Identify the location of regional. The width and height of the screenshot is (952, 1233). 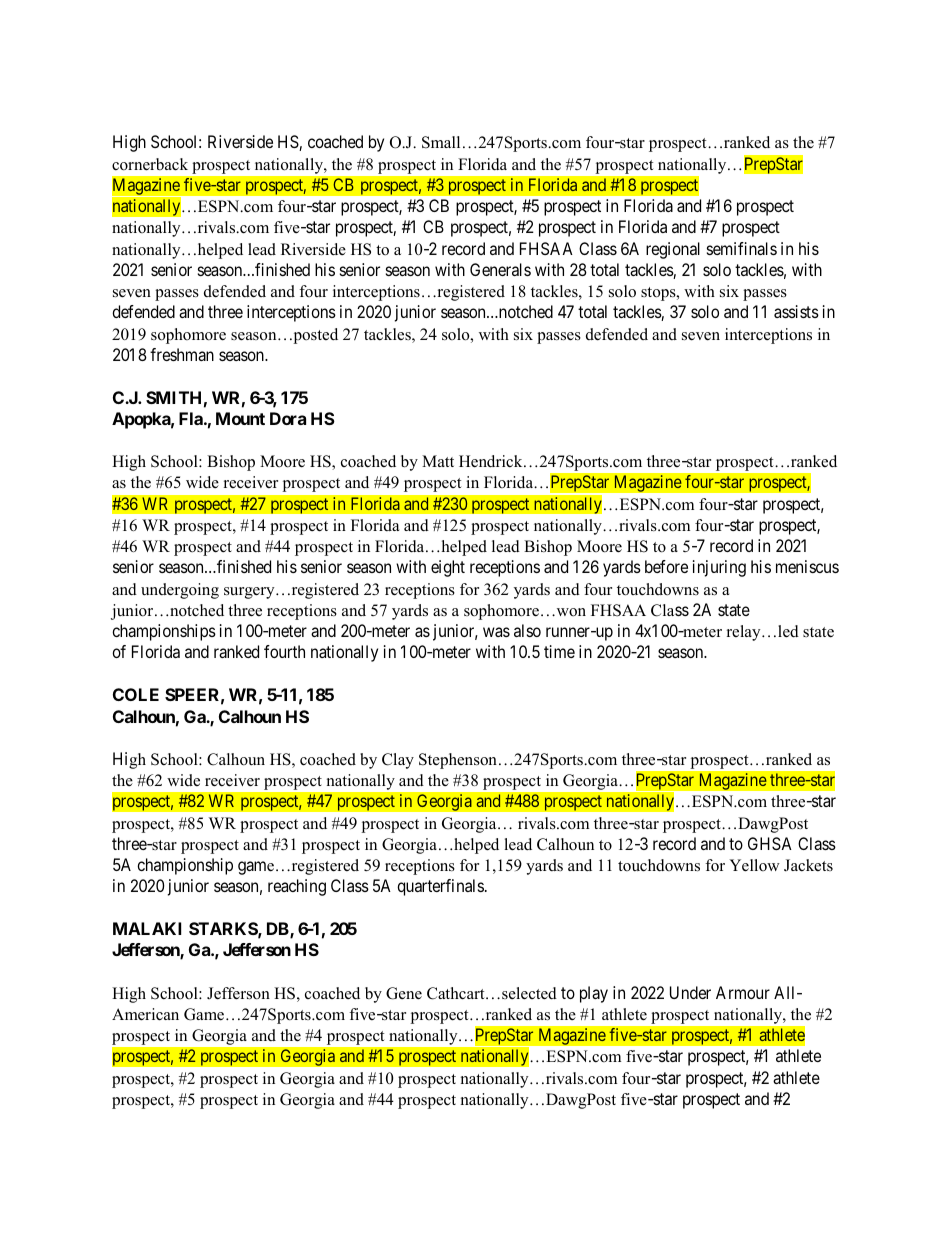
(673, 250).
